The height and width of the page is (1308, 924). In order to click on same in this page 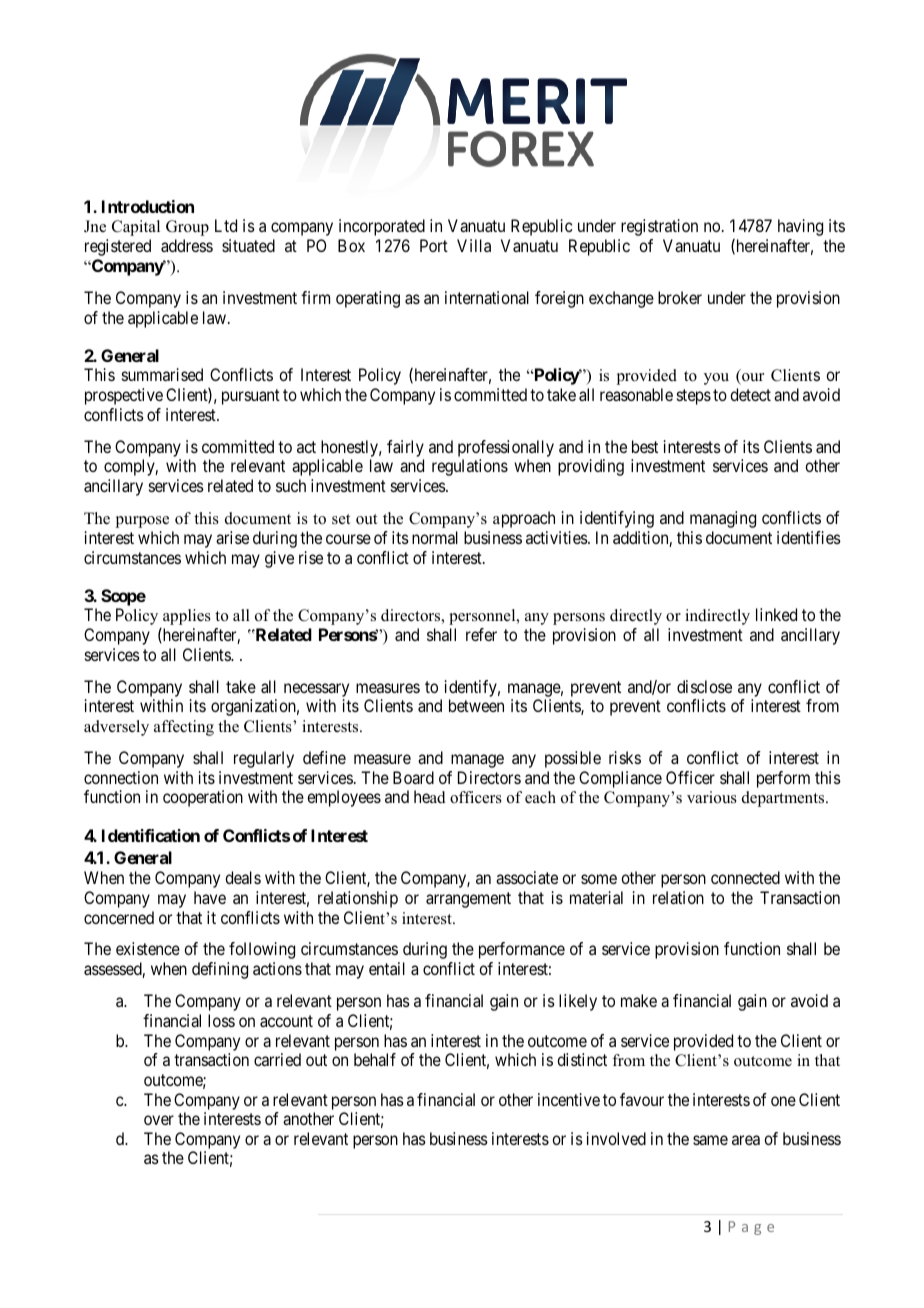, I will do `click(710, 1140)`.
